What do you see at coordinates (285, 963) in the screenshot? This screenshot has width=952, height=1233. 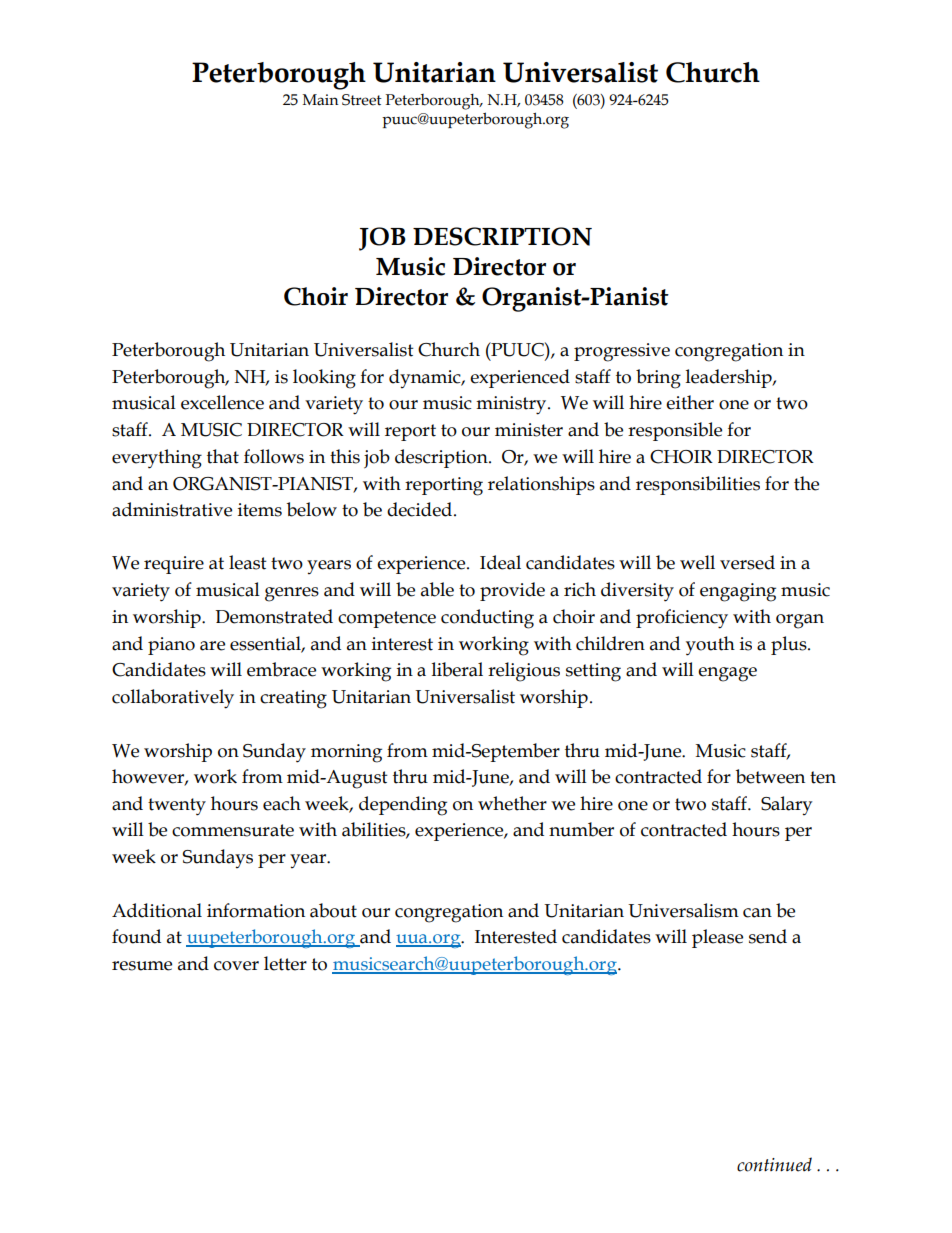 I see `letter` at bounding box center [285, 963].
